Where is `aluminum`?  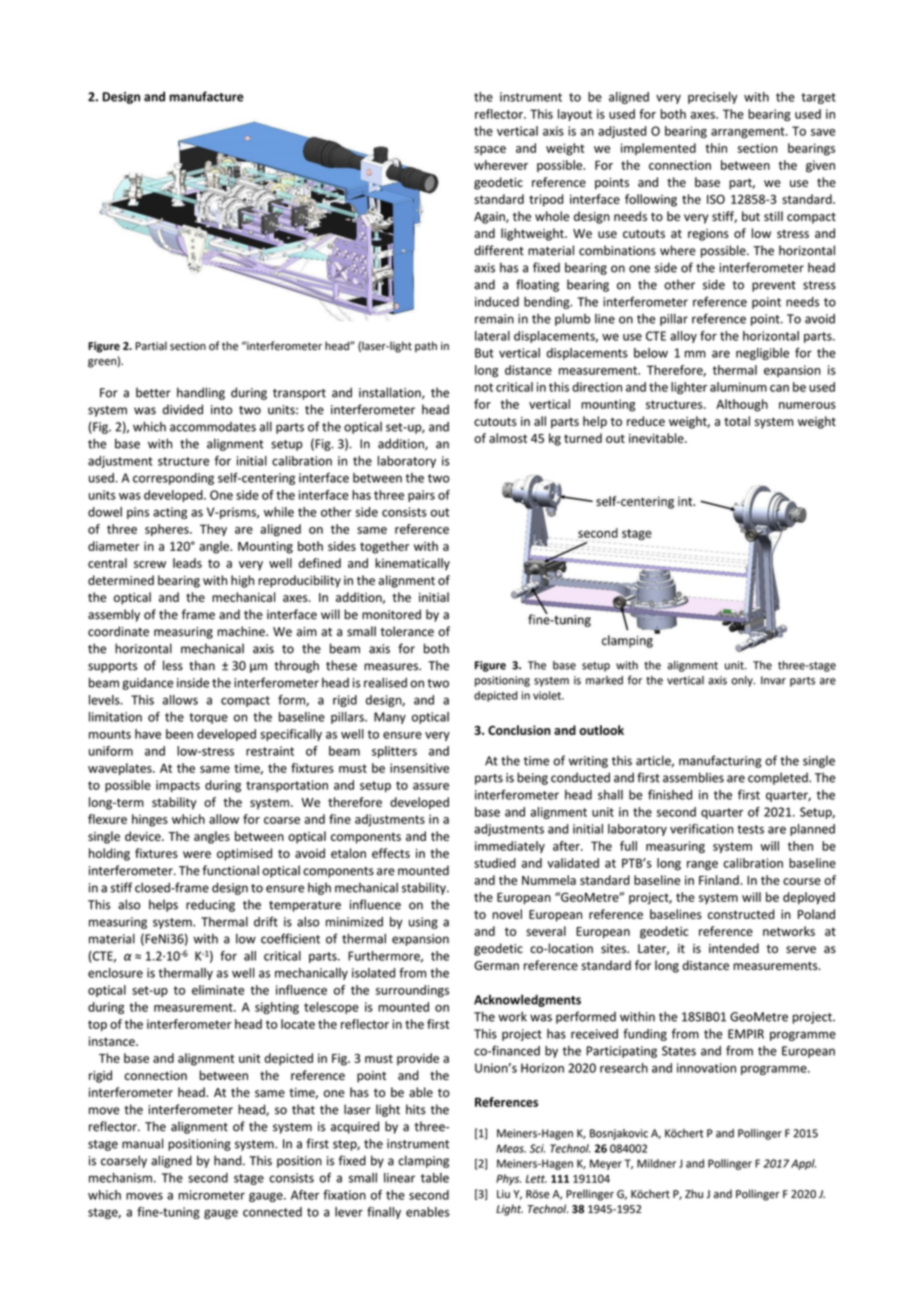
aluminum is located at coordinates (738, 387).
